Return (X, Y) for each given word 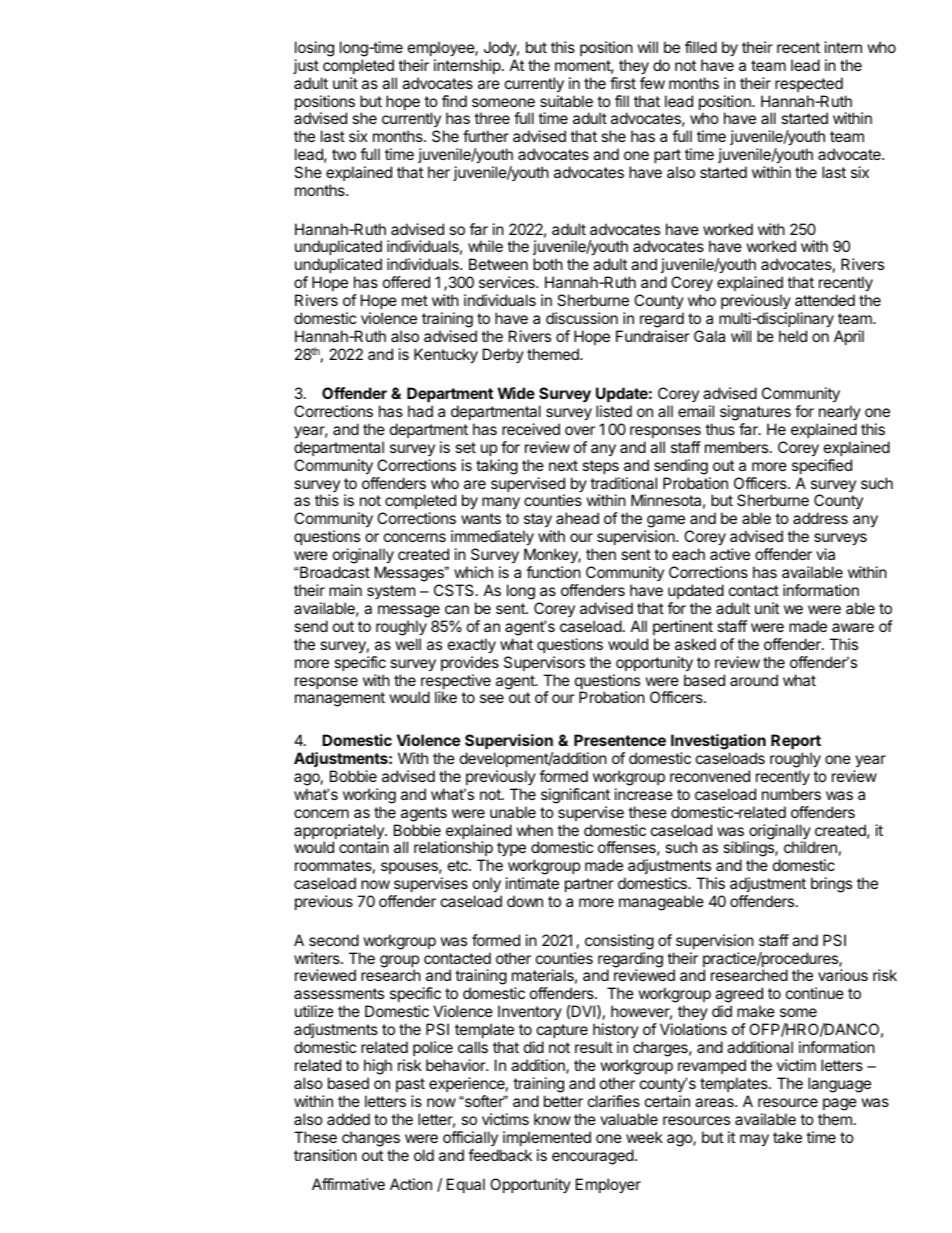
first (623, 83)
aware (853, 627)
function (553, 572)
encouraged (593, 1157)
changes (371, 1139)
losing (314, 49)
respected (809, 84)
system (391, 592)
